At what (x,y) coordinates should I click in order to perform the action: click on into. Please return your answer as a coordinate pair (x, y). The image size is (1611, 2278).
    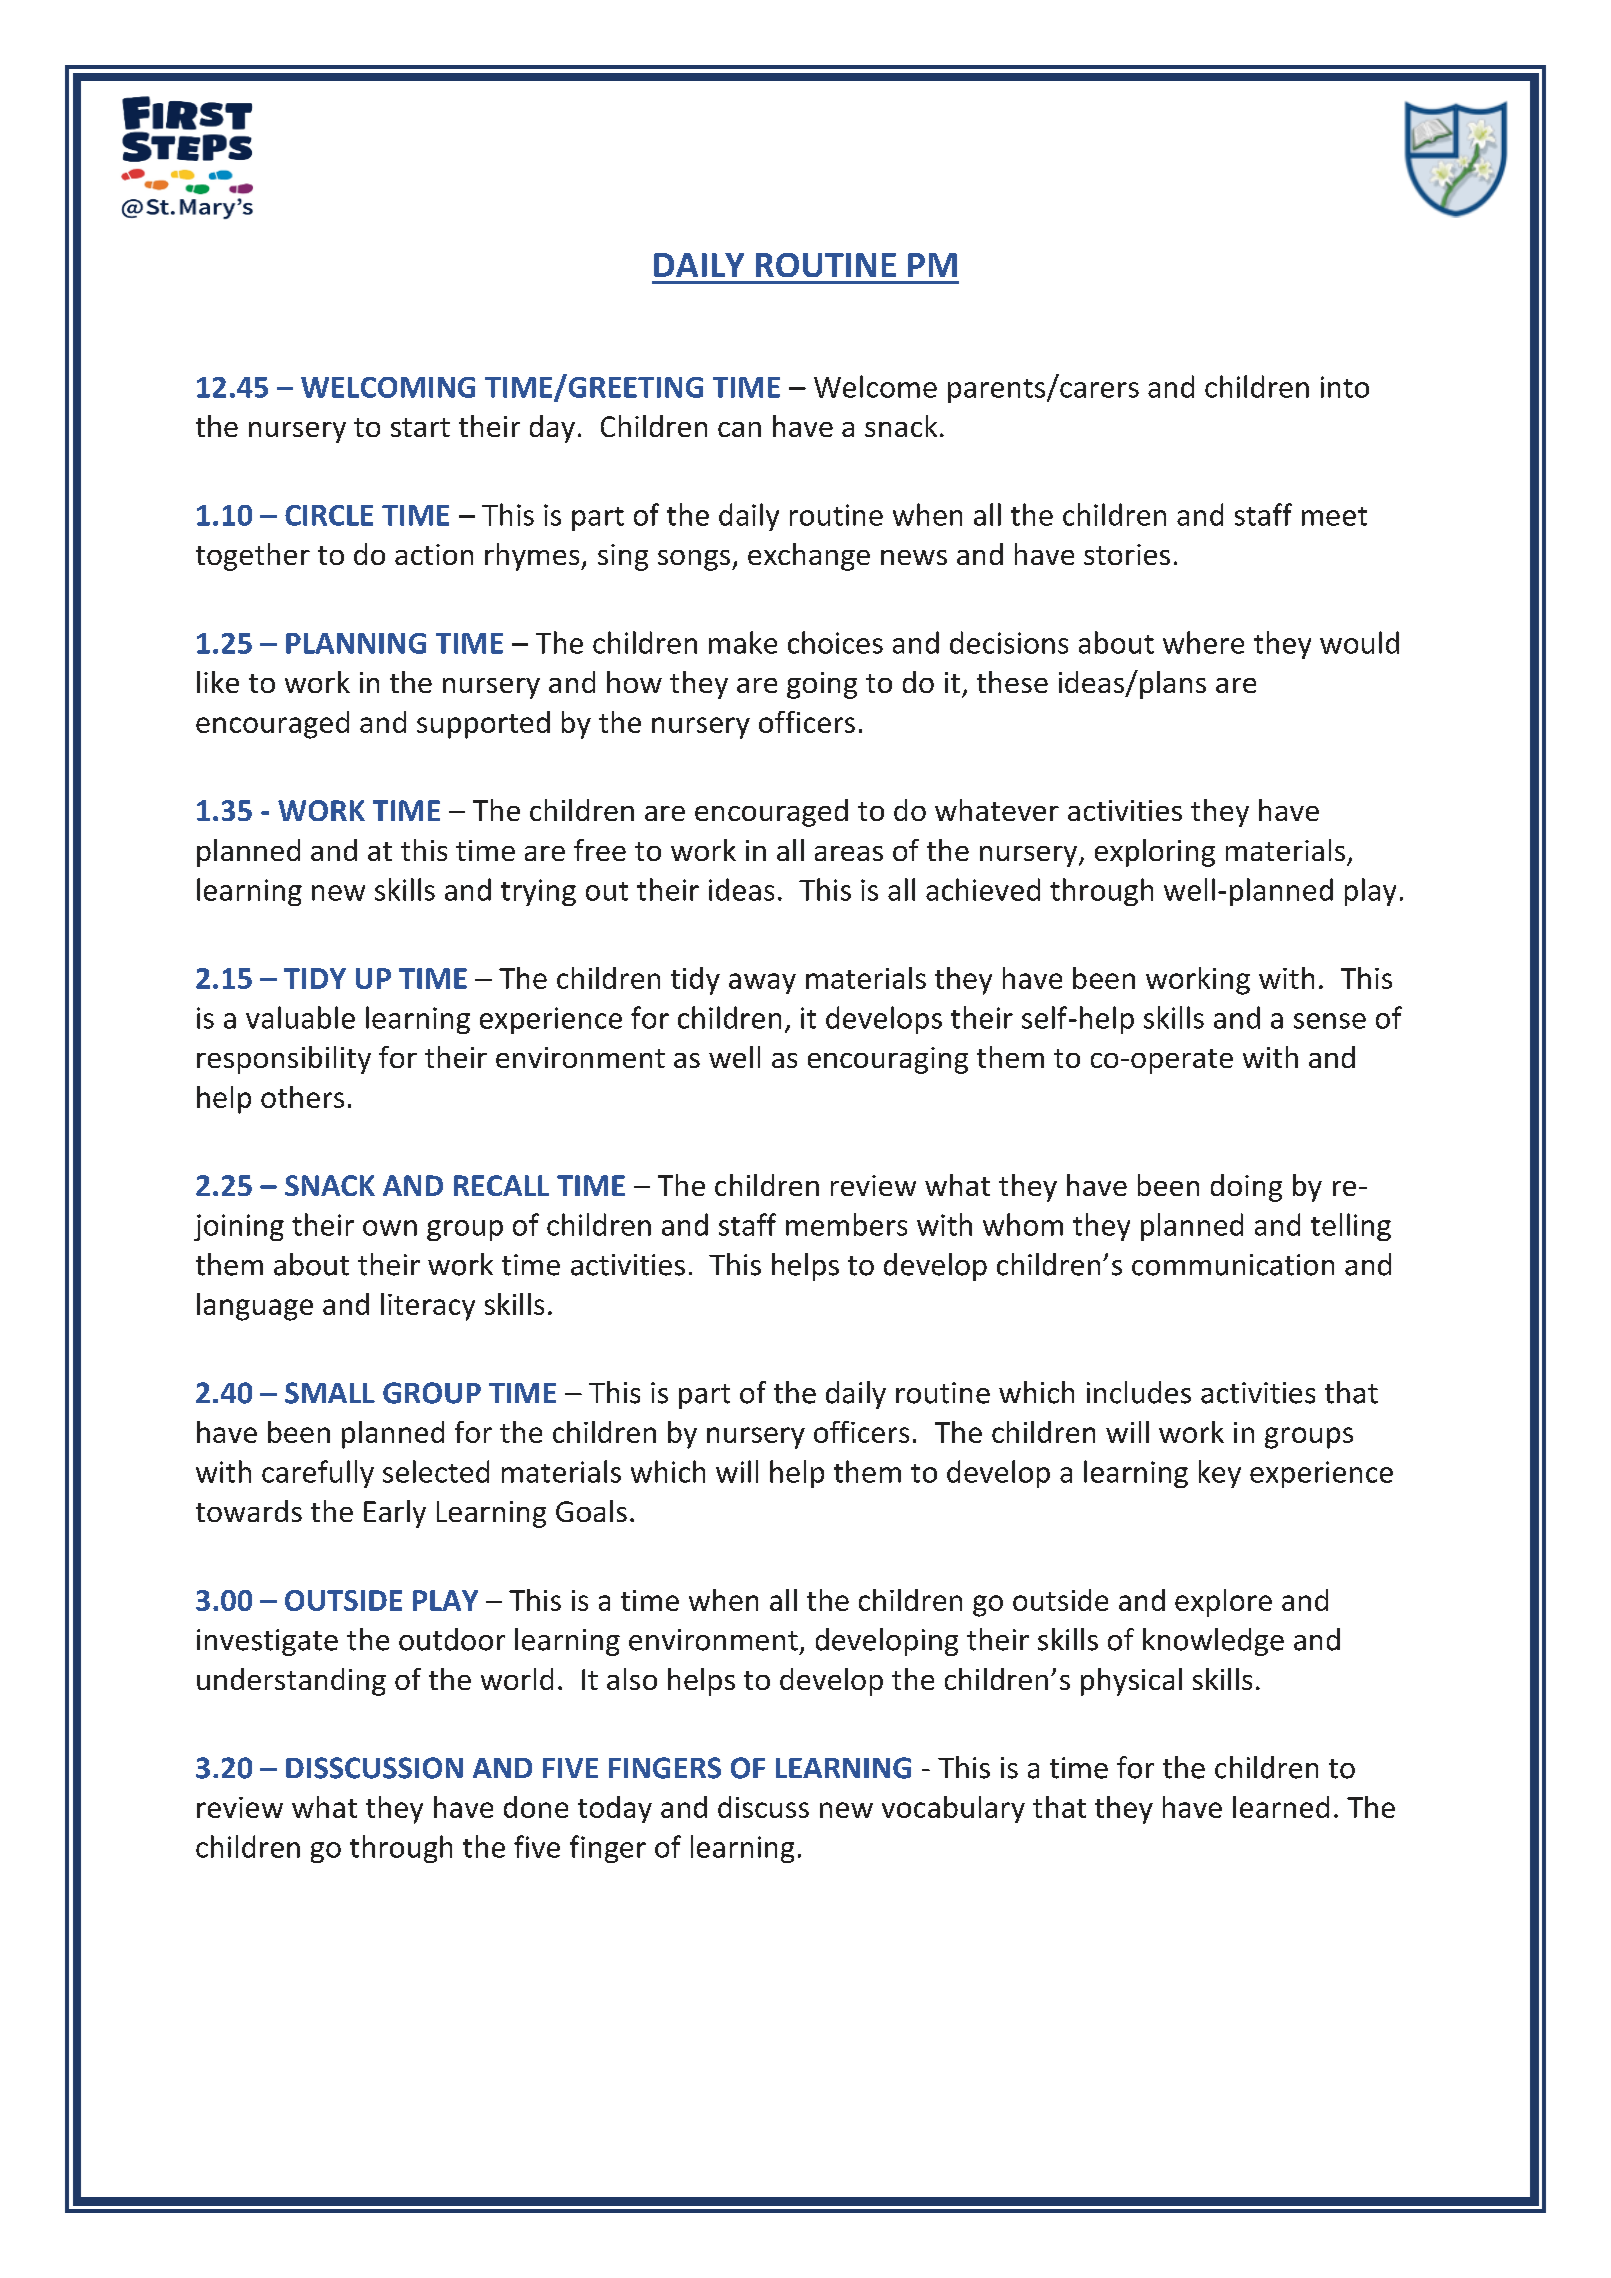
    Looking at the image, I should click on (1345, 387).
